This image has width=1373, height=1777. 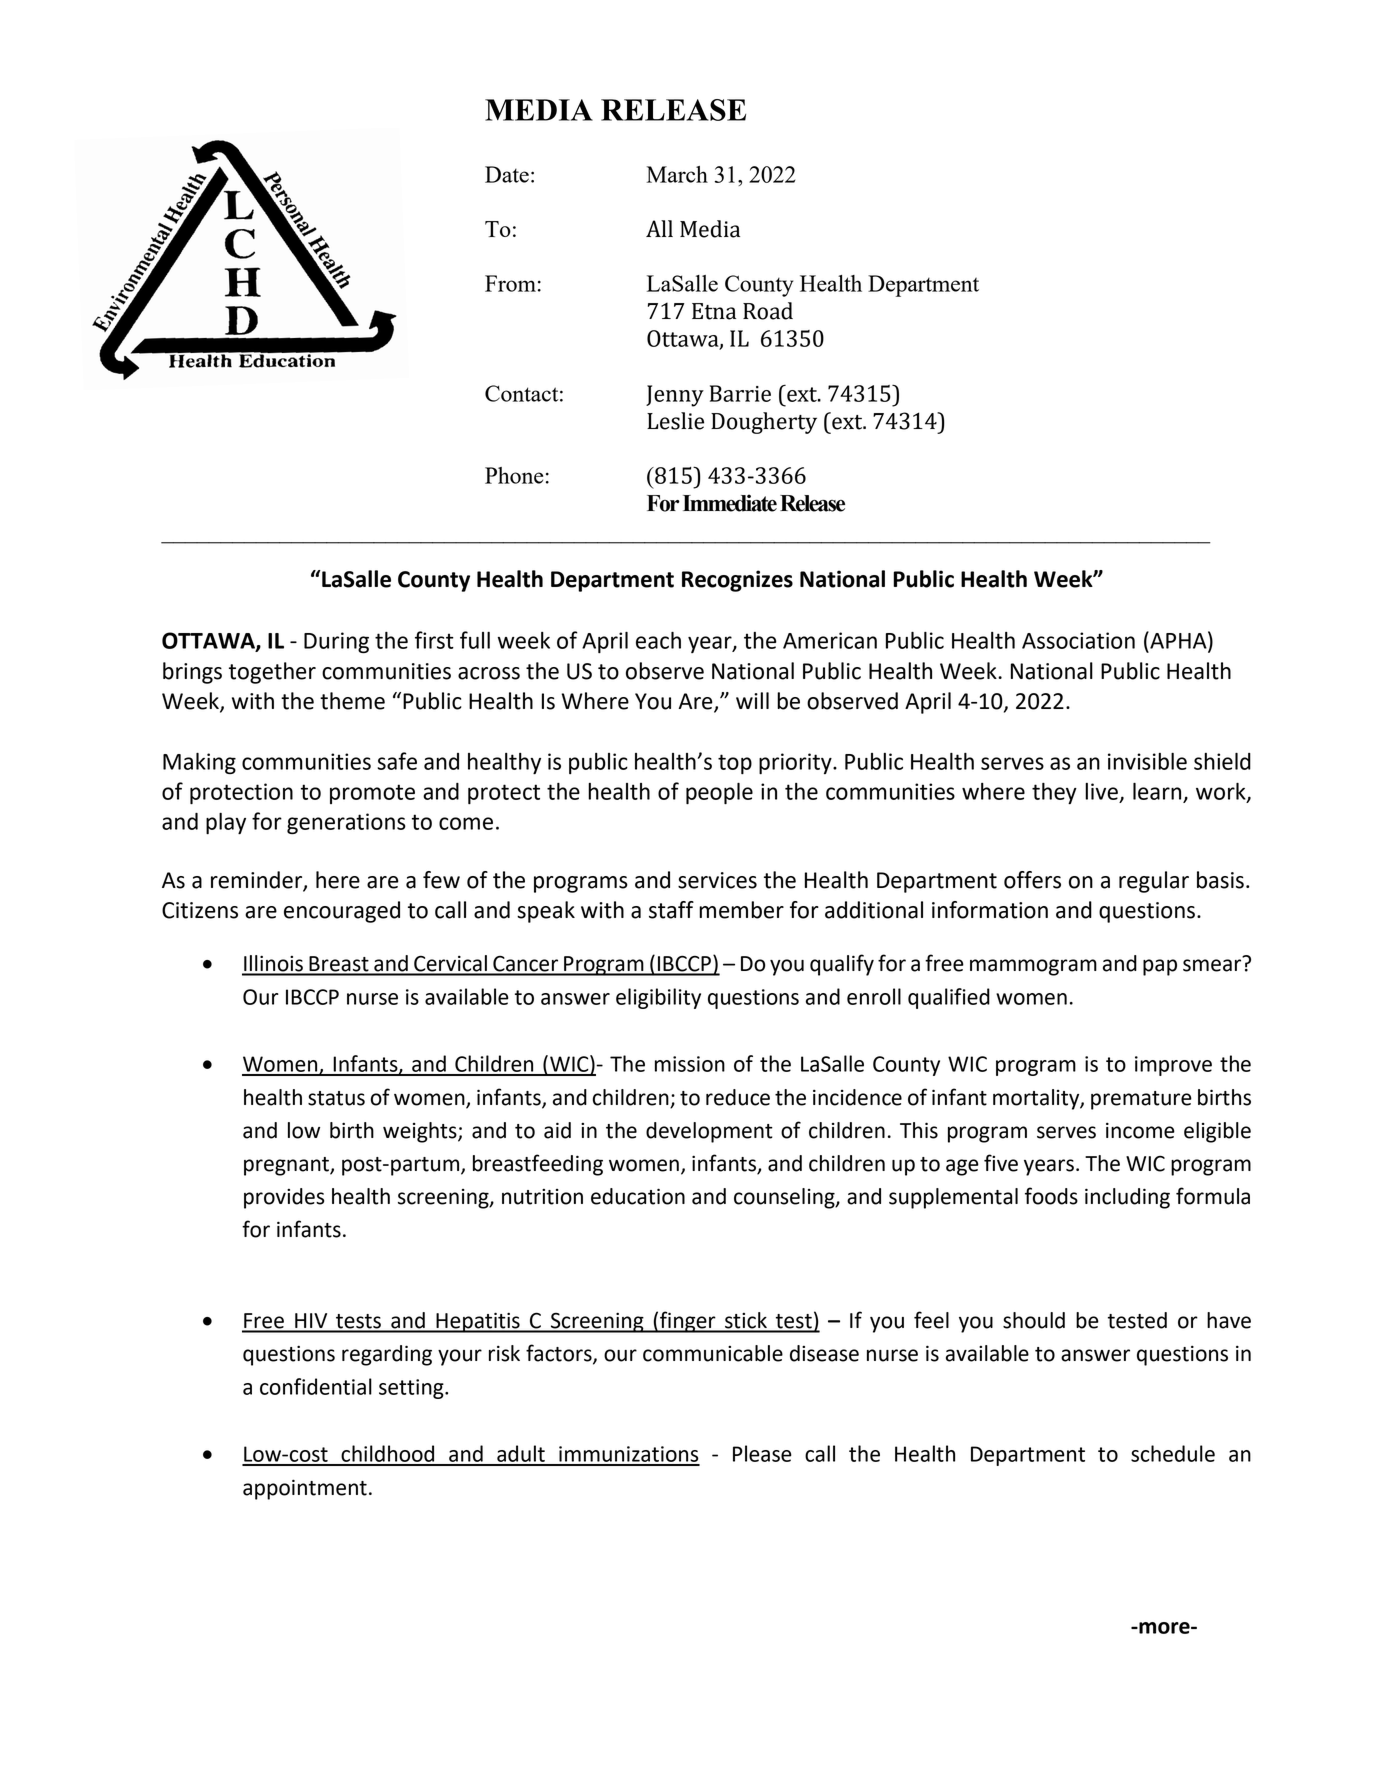 What do you see at coordinates (507, 174) in the image?
I see `Date` at bounding box center [507, 174].
